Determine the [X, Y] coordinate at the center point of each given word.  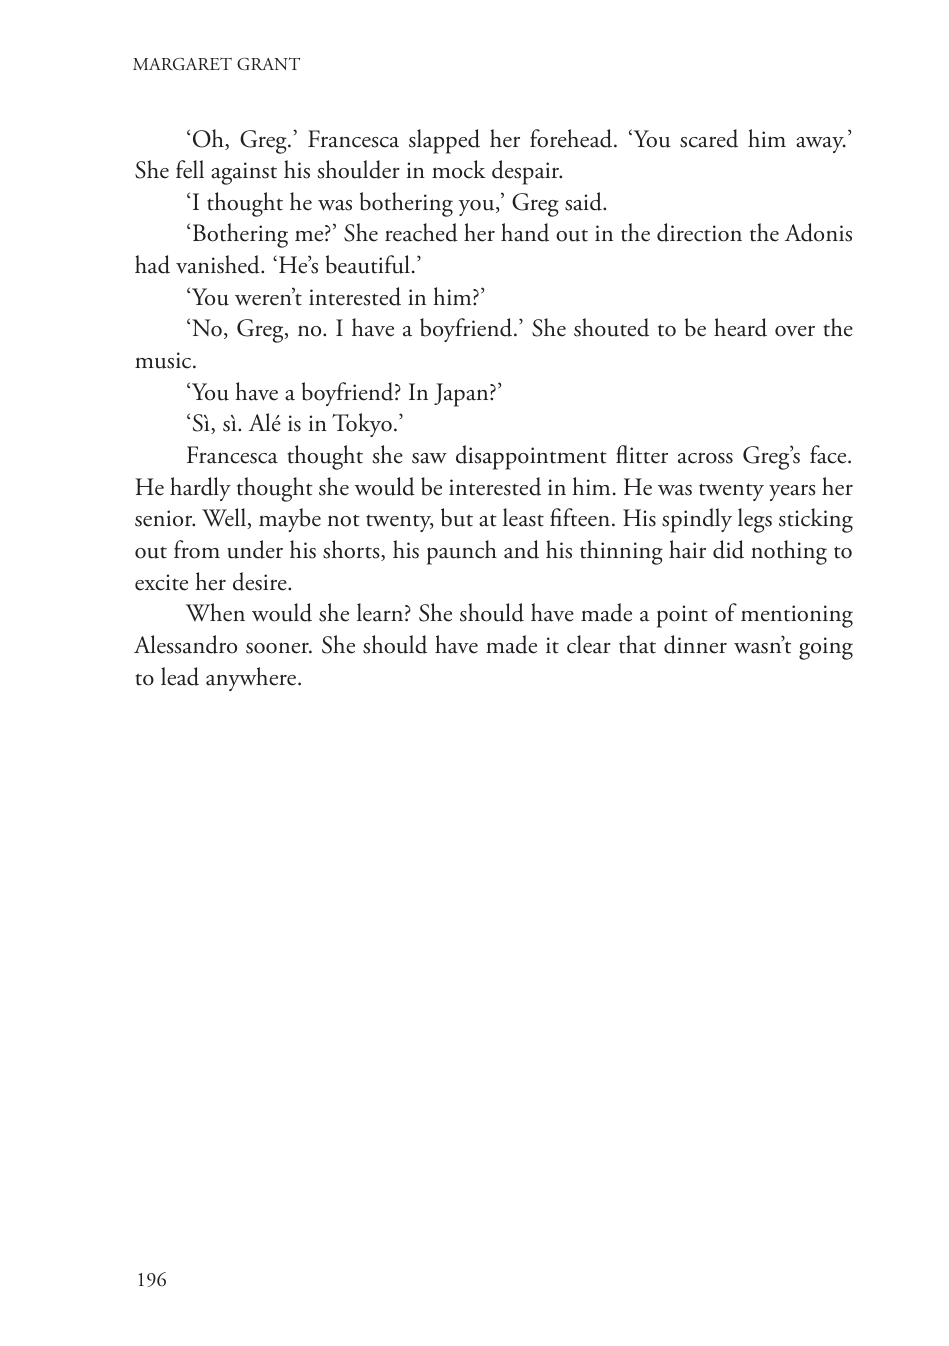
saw [429, 458]
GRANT [268, 64]
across [705, 458]
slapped [444, 141]
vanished [219, 264]
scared [709, 138]
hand [525, 232]
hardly [200, 489]
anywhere [252, 679]
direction [699, 232]
